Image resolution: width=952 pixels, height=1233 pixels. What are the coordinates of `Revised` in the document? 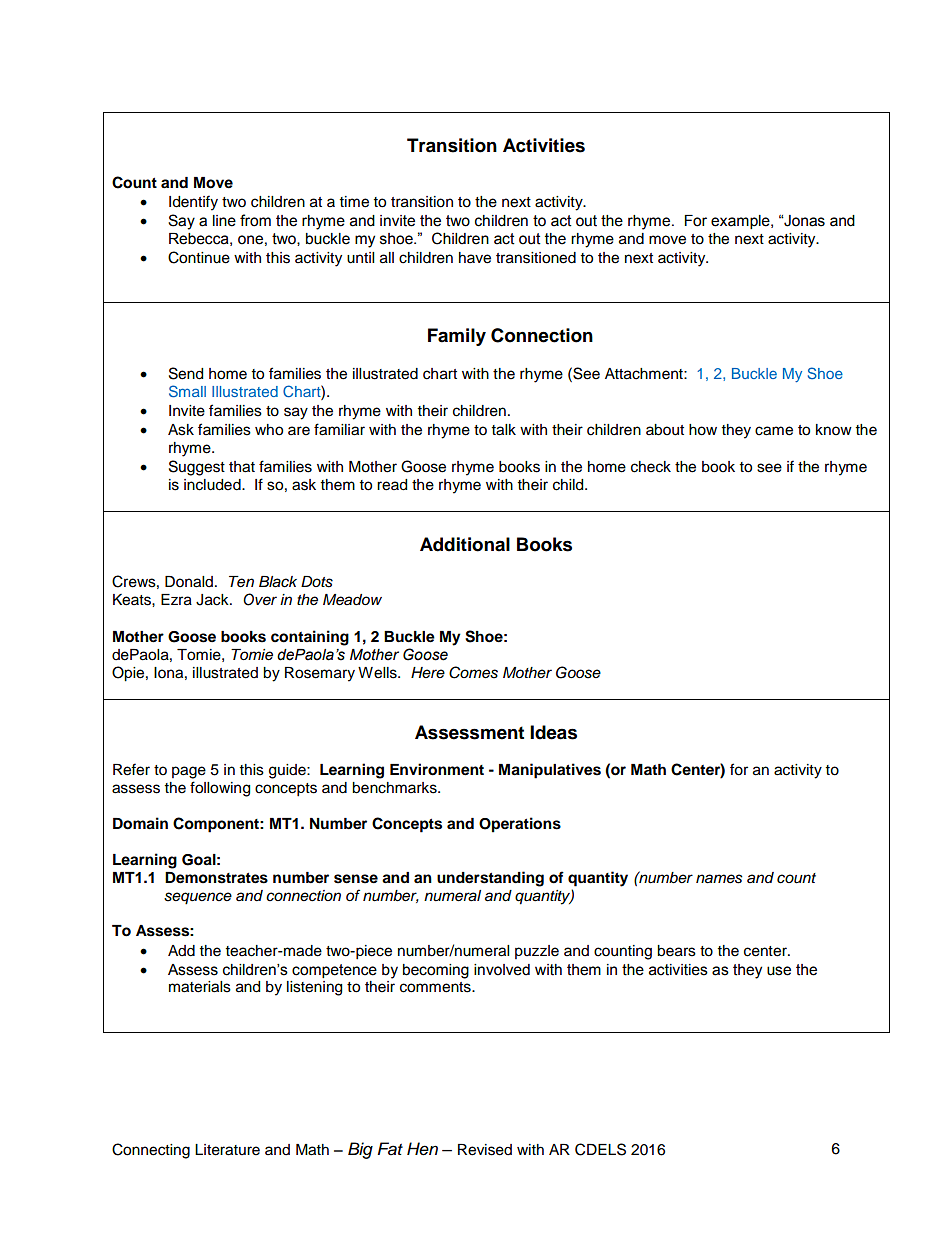 It's located at (485, 1150).
